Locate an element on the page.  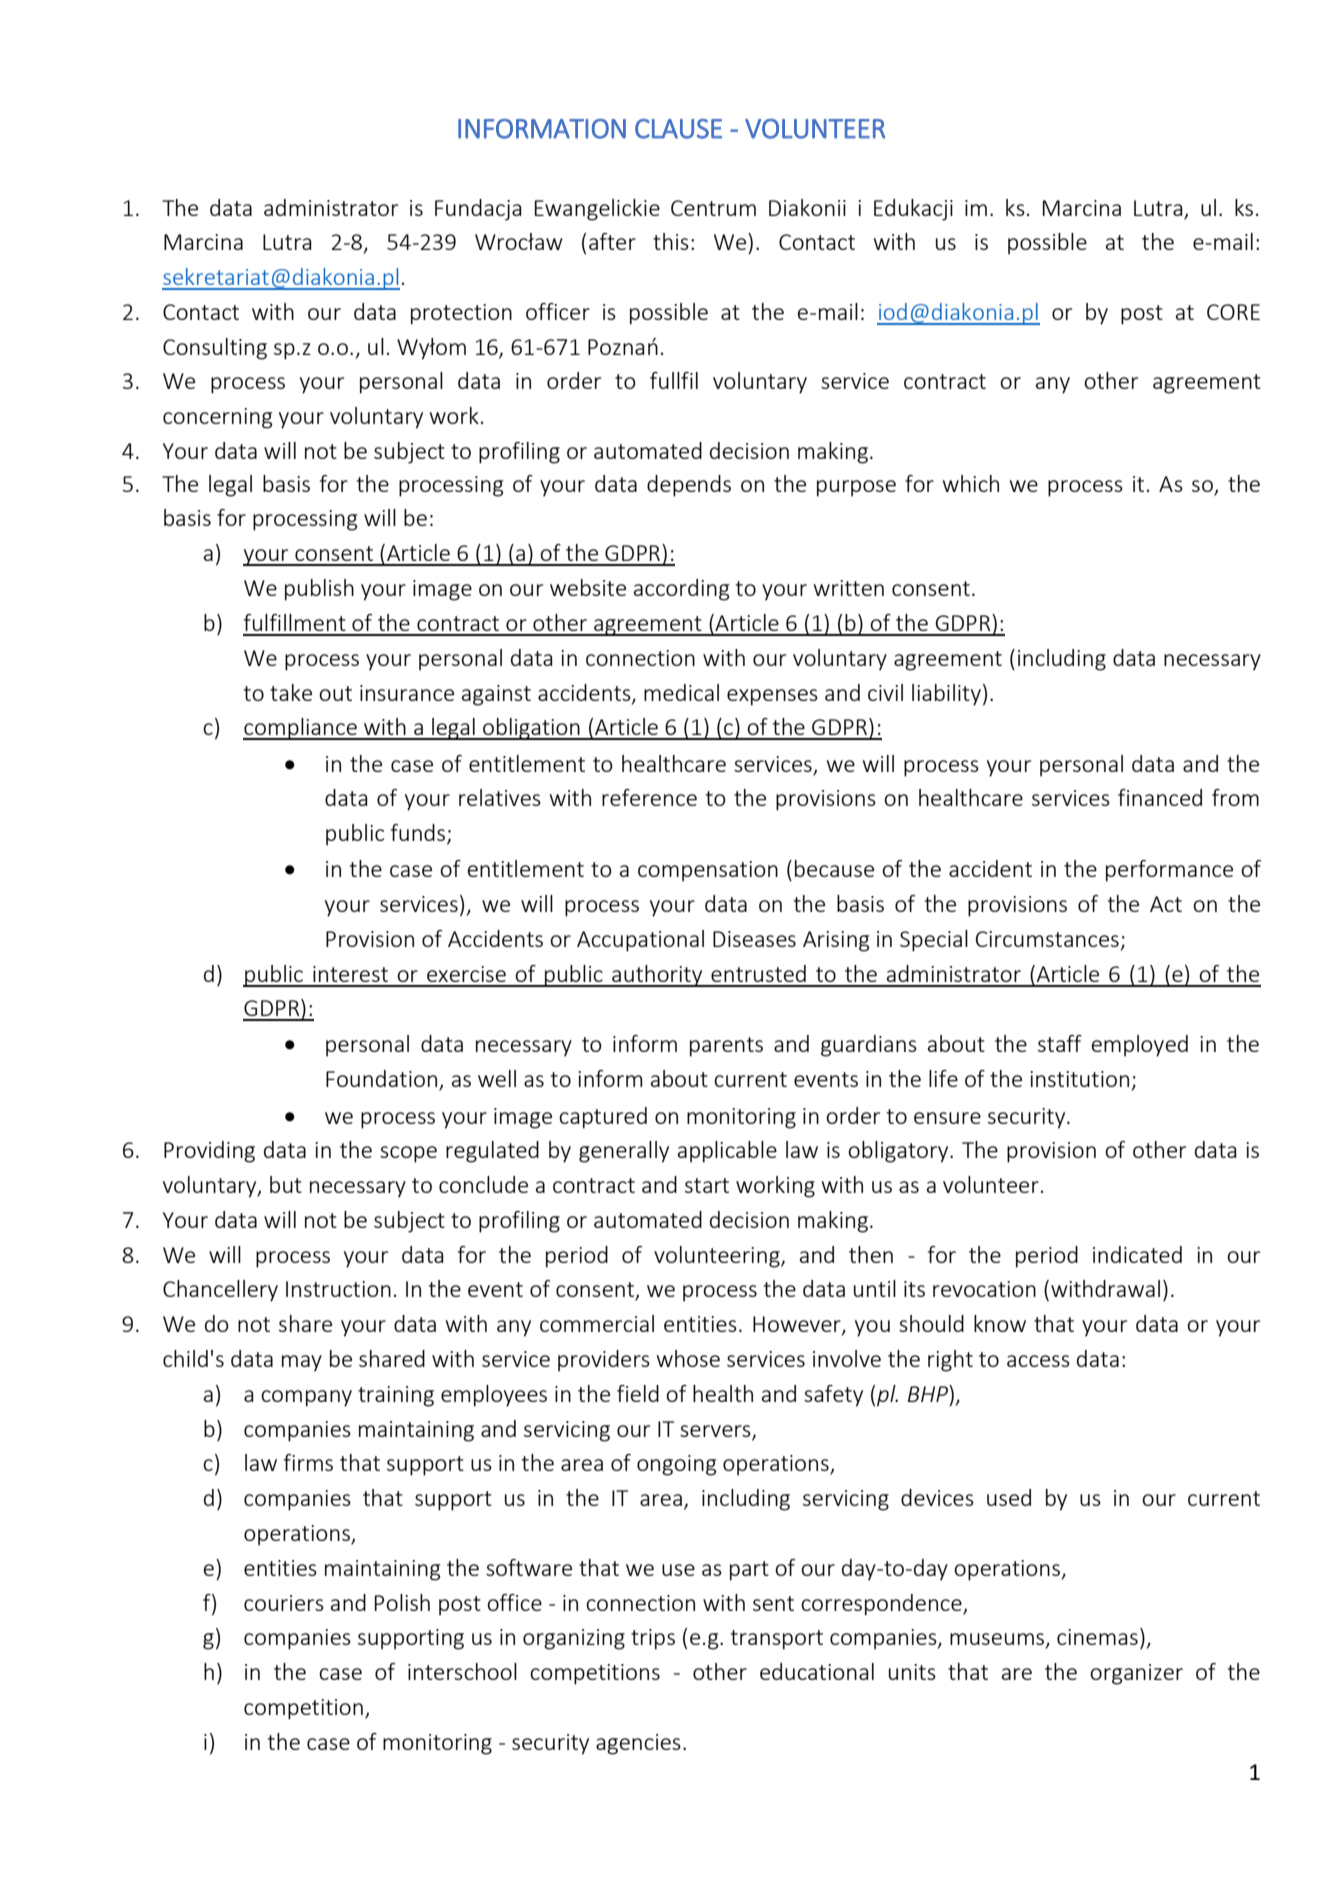
organizer is located at coordinates (1136, 1674).
